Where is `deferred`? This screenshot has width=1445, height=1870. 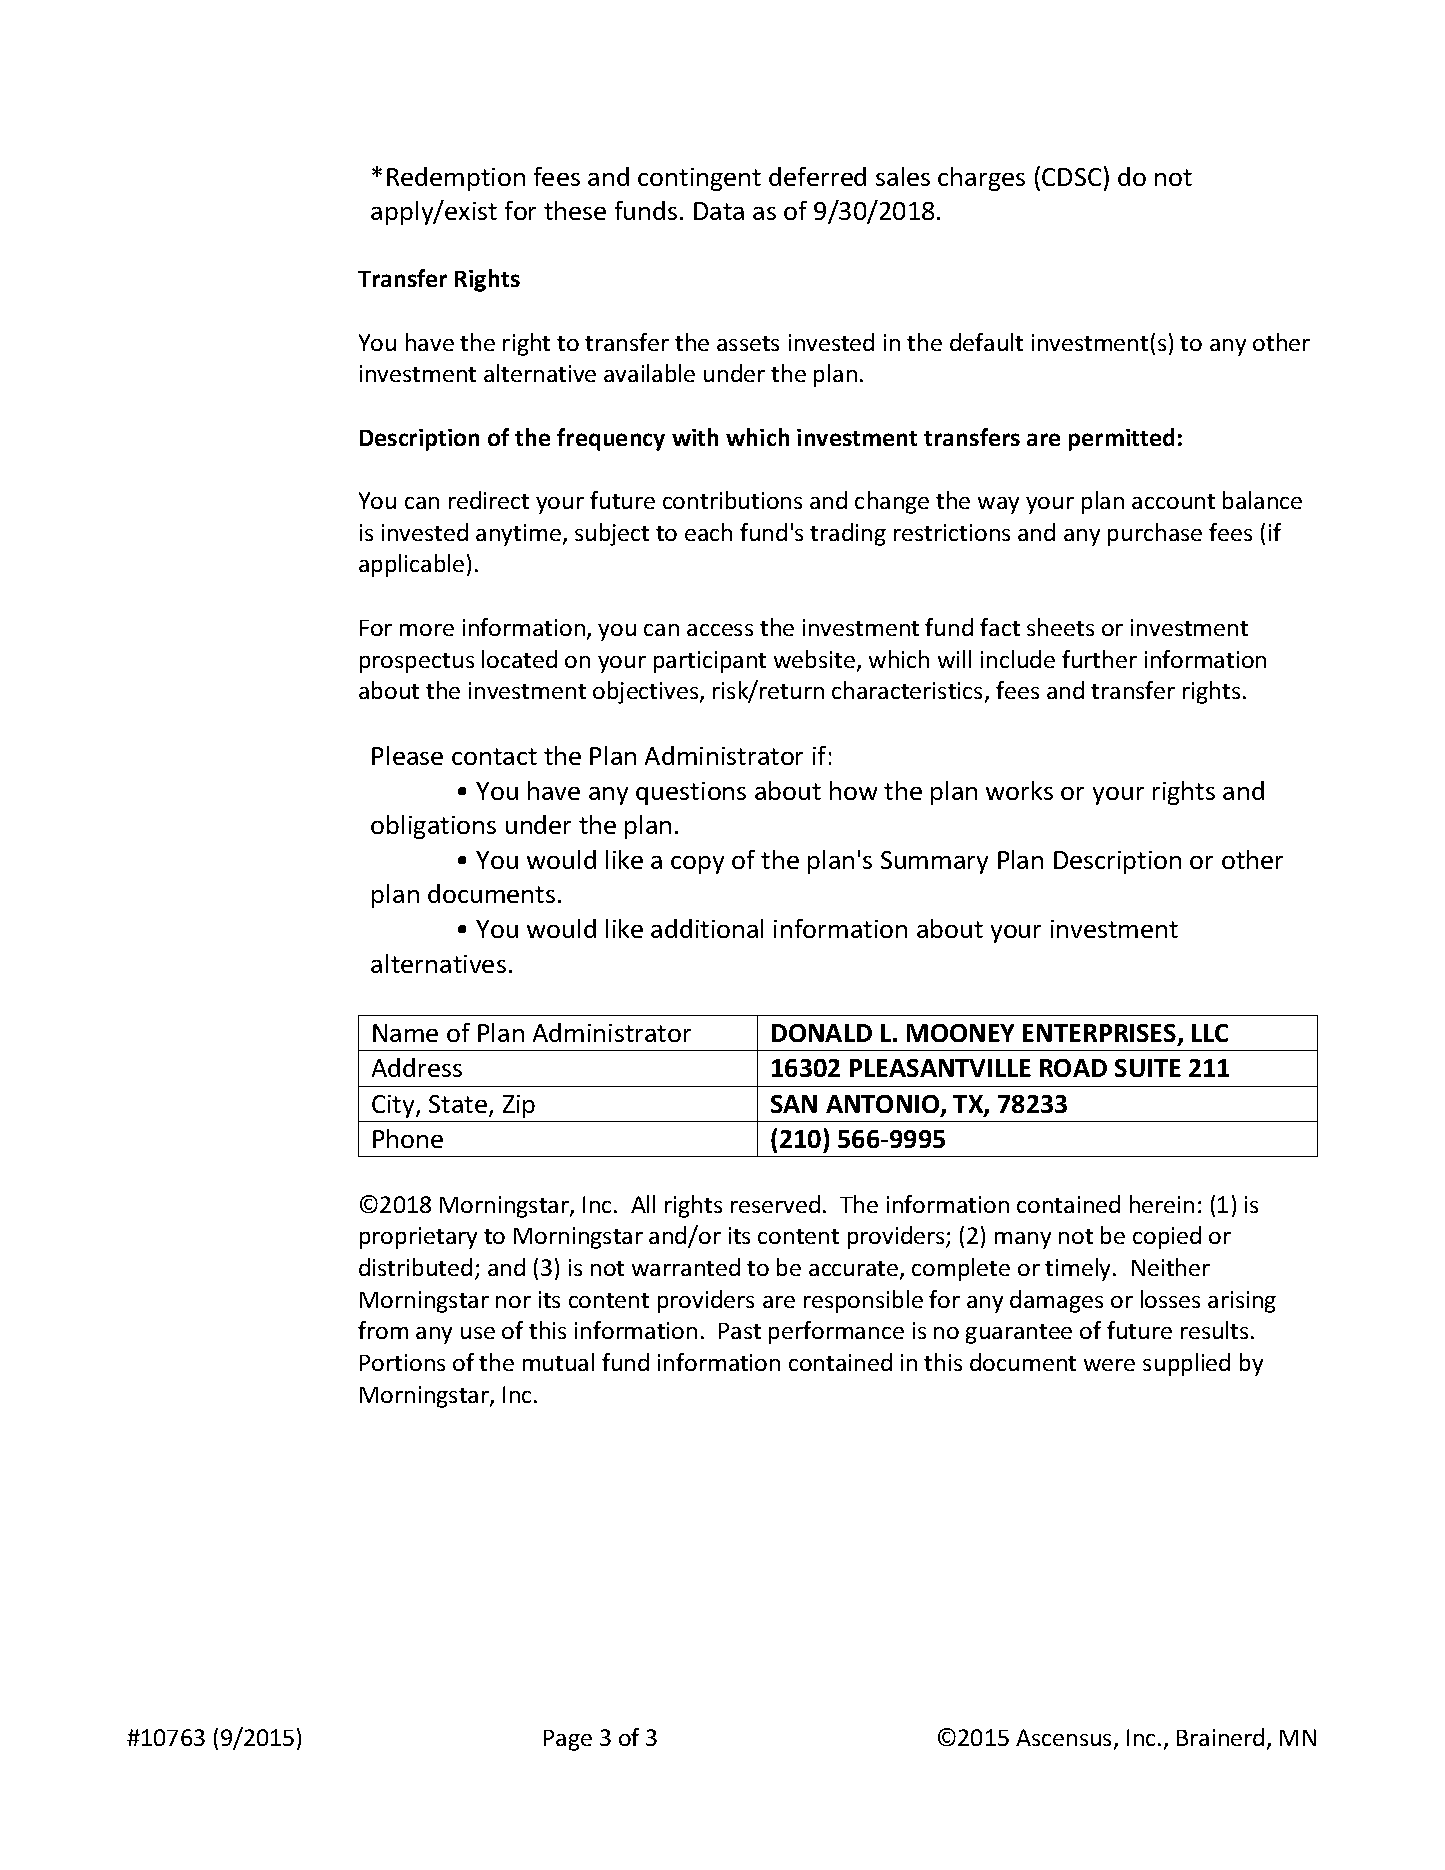
deferred is located at coordinates (817, 176).
